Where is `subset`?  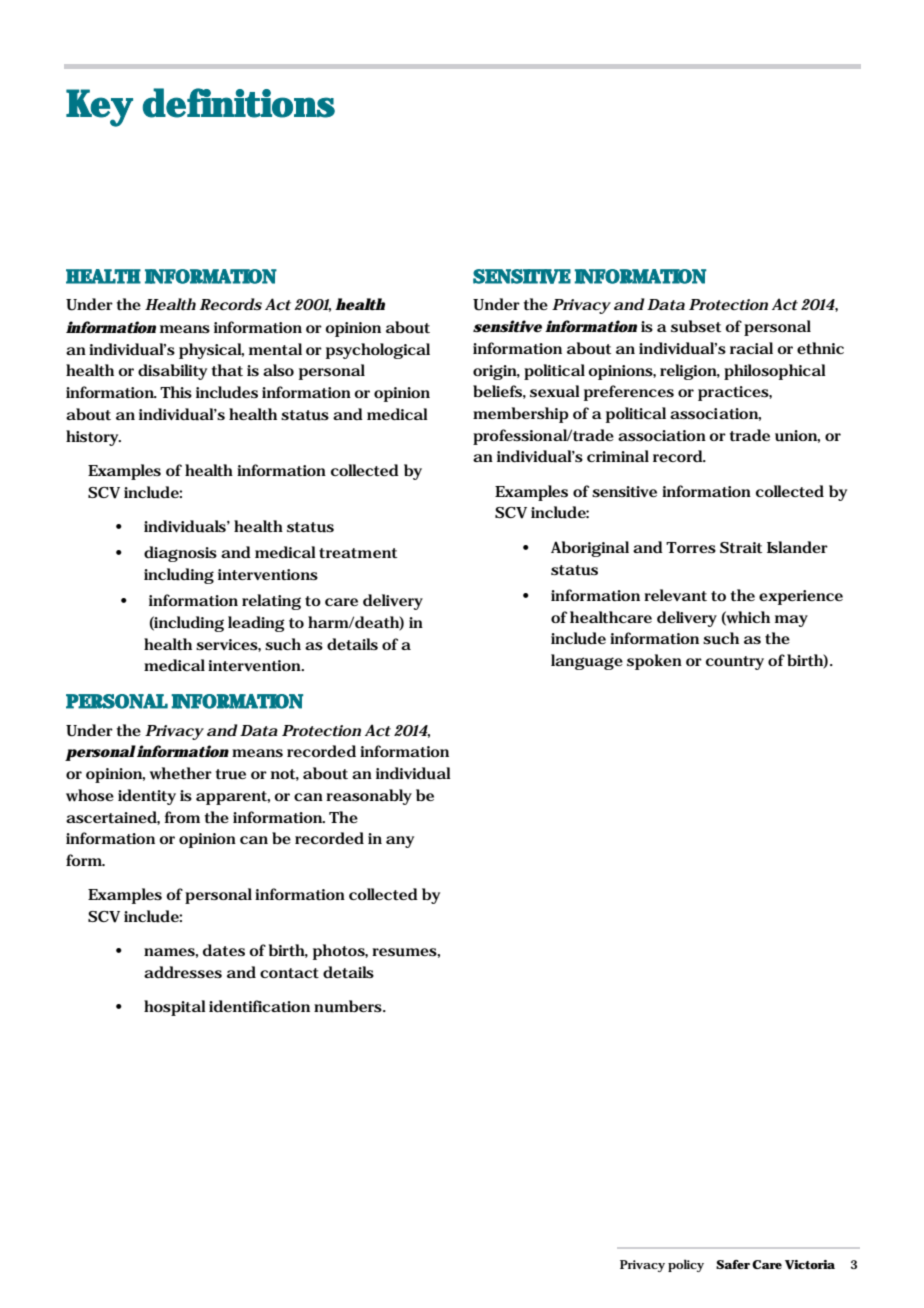
subset is located at coordinates (696, 326).
